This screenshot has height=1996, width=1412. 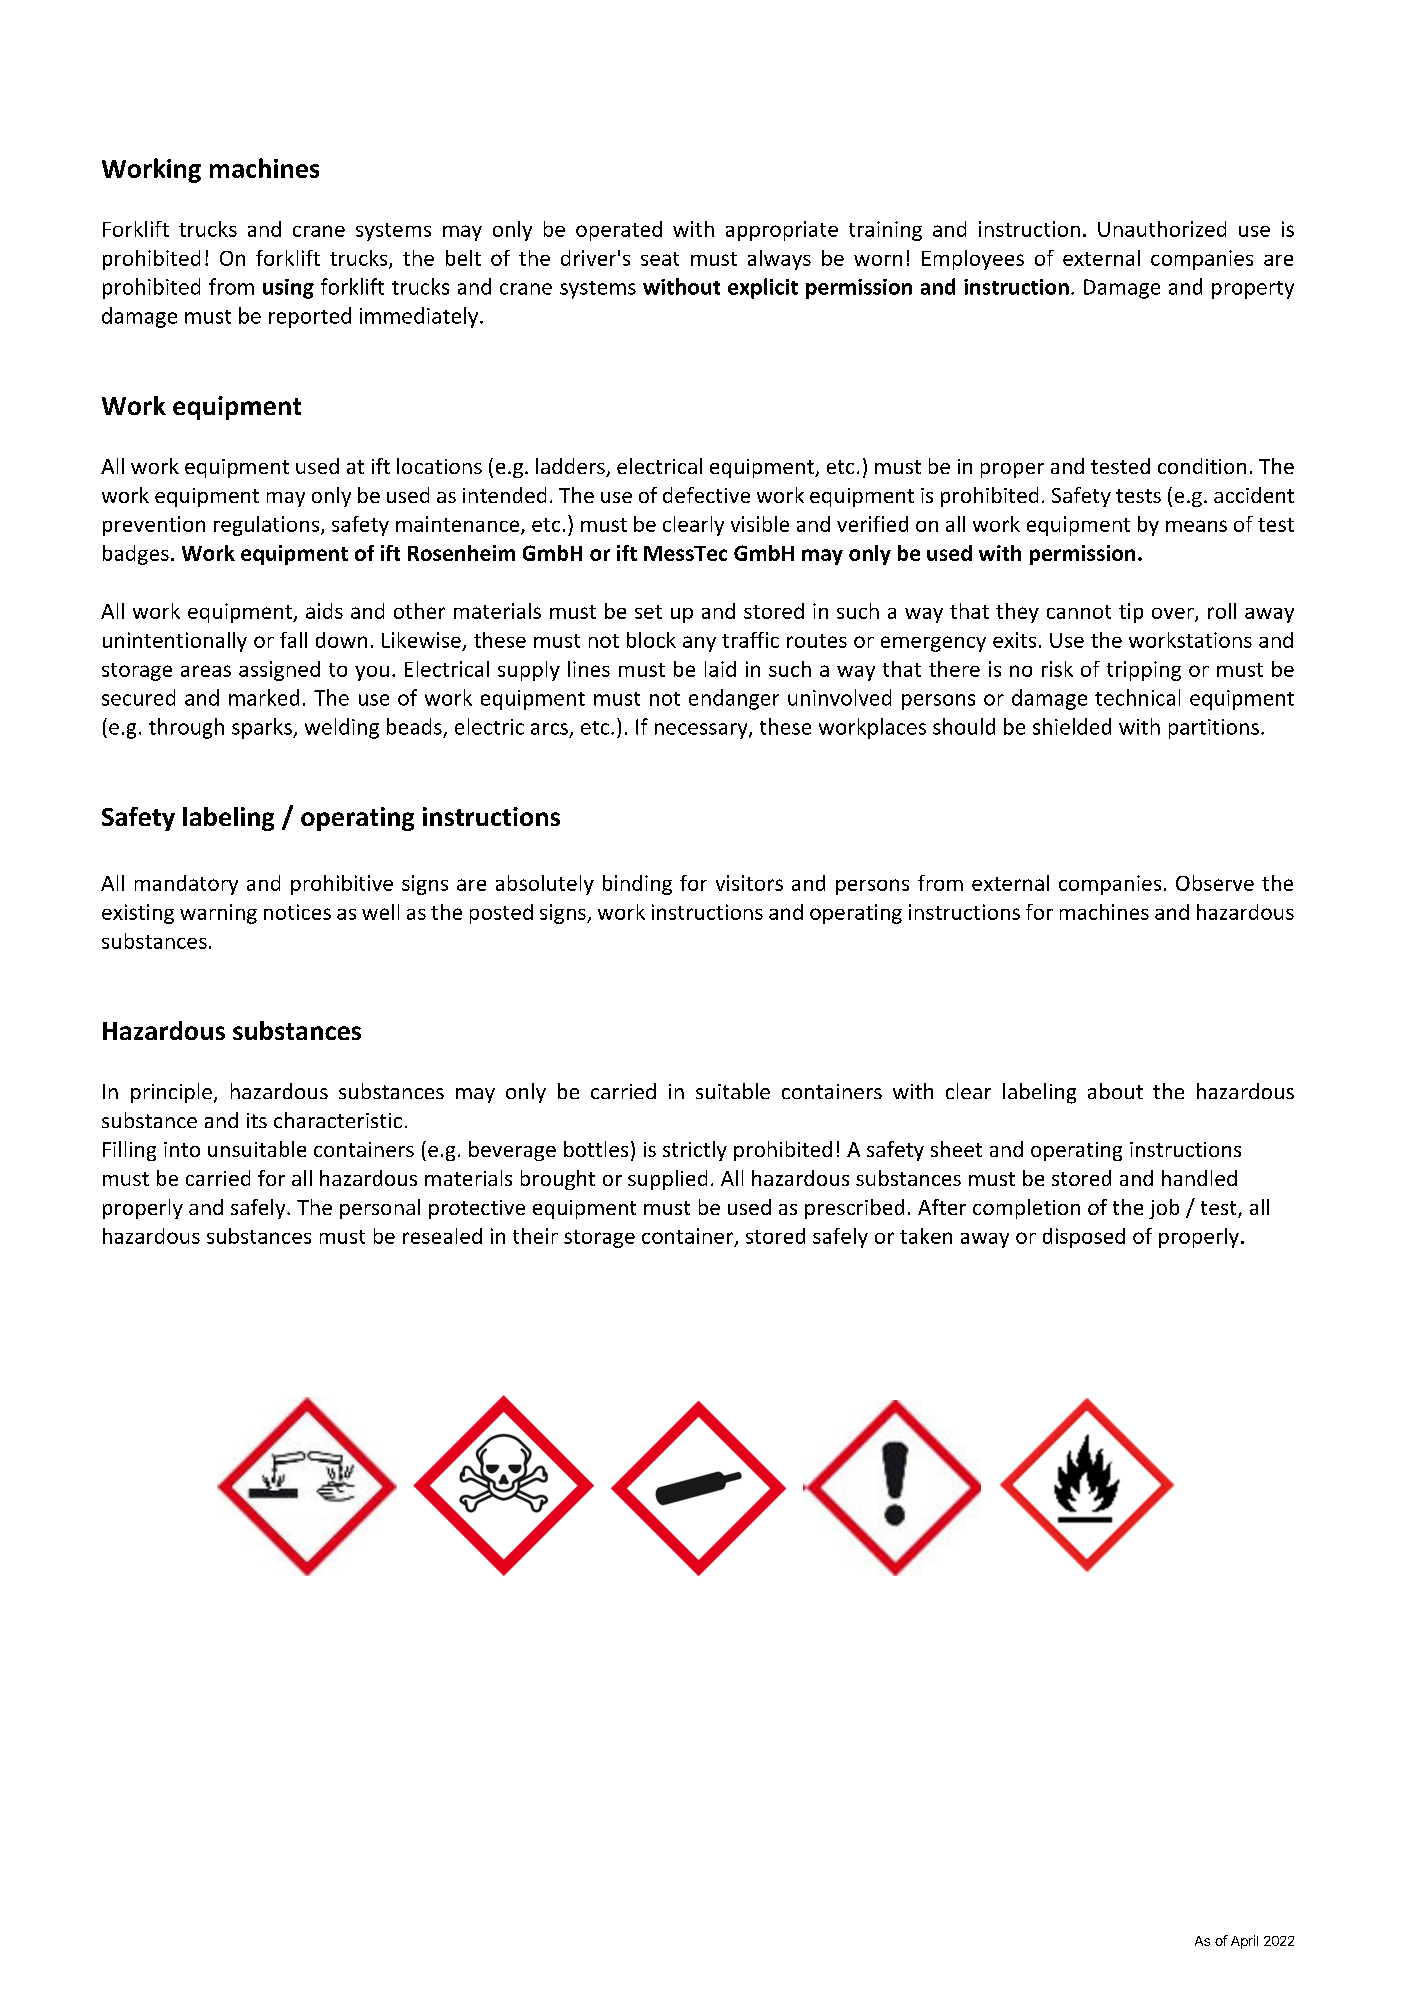 What do you see at coordinates (1244, 1942) in the screenshot?
I see `April` at bounding box center [1244, 1942].
